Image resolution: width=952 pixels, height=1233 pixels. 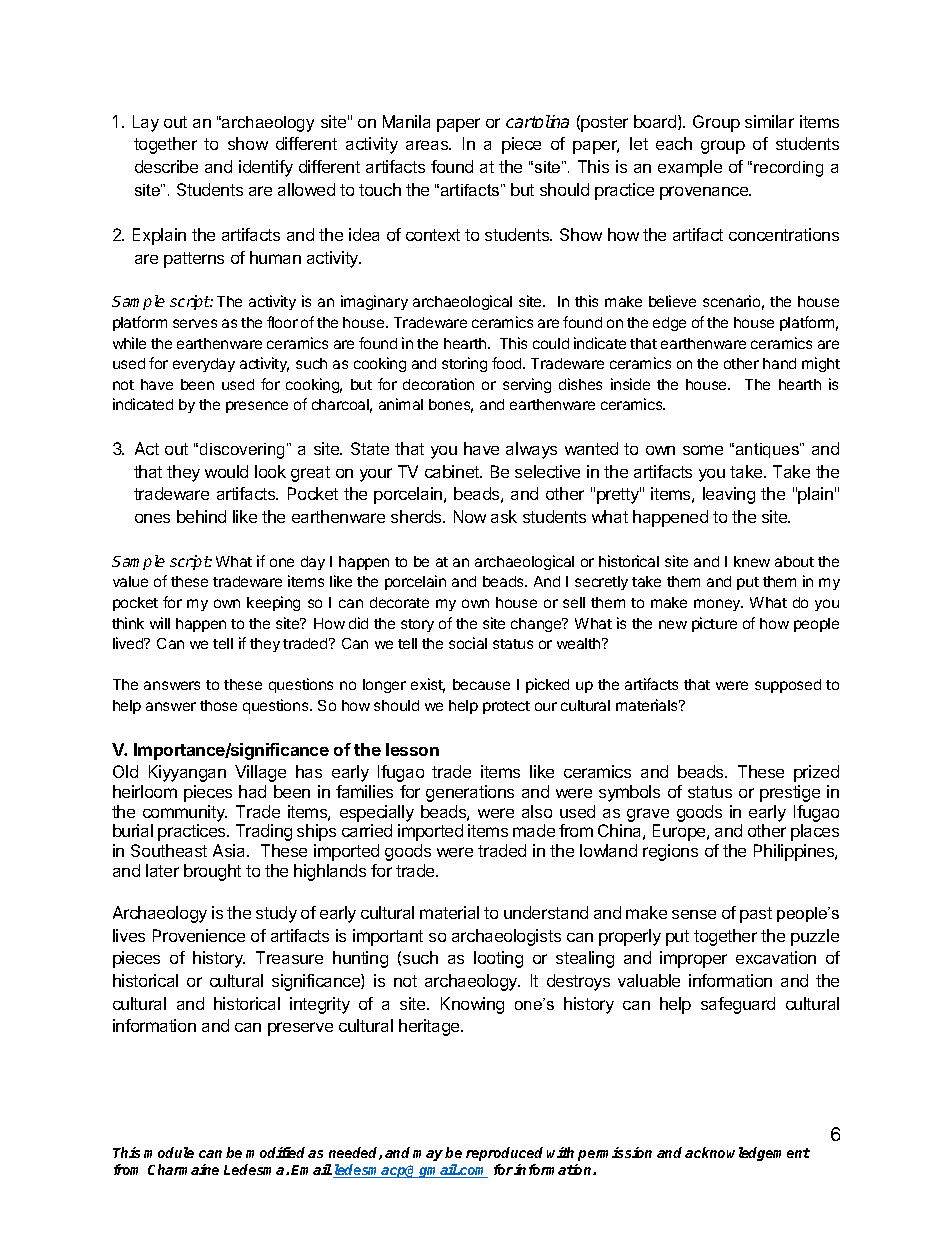 What do you see at coordinates (160, 623) in the page?
I see `will` at bounding box center [160, 623].
